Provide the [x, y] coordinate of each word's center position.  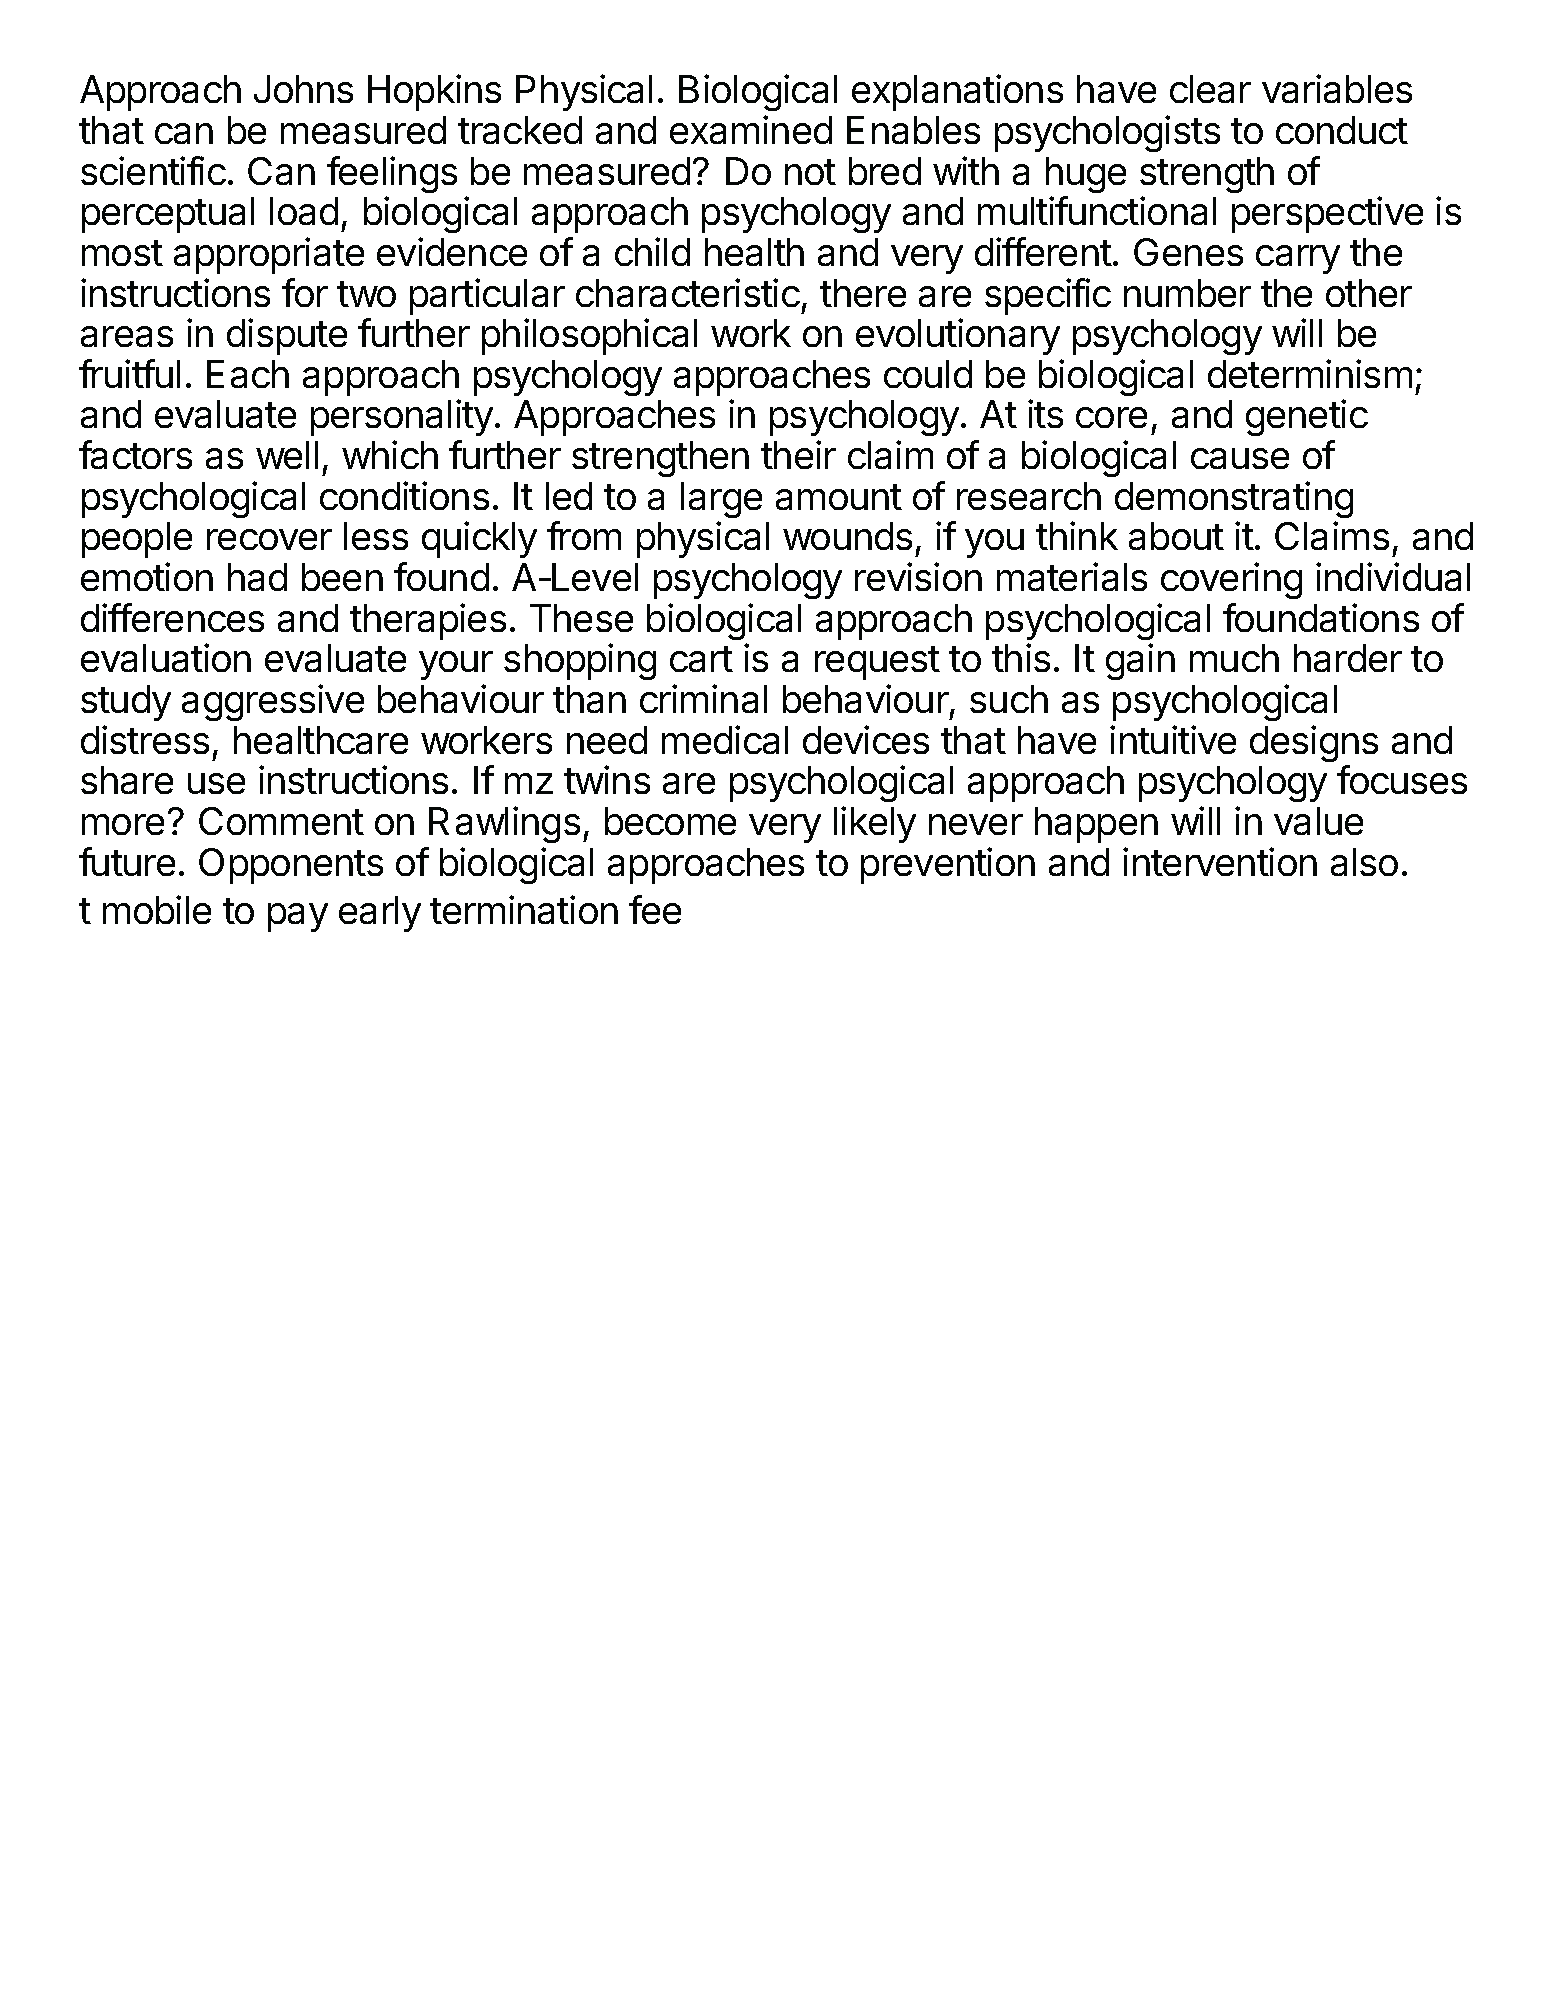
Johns [303, 89]
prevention [948, 865]
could [928, 374]
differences [172, 617]
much [1234, 658]
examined [751, 129]
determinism [1310, 373]
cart [701, 659]
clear [1210, 89]
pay [298, 917]
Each [248, 374]
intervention [1220, 861]
